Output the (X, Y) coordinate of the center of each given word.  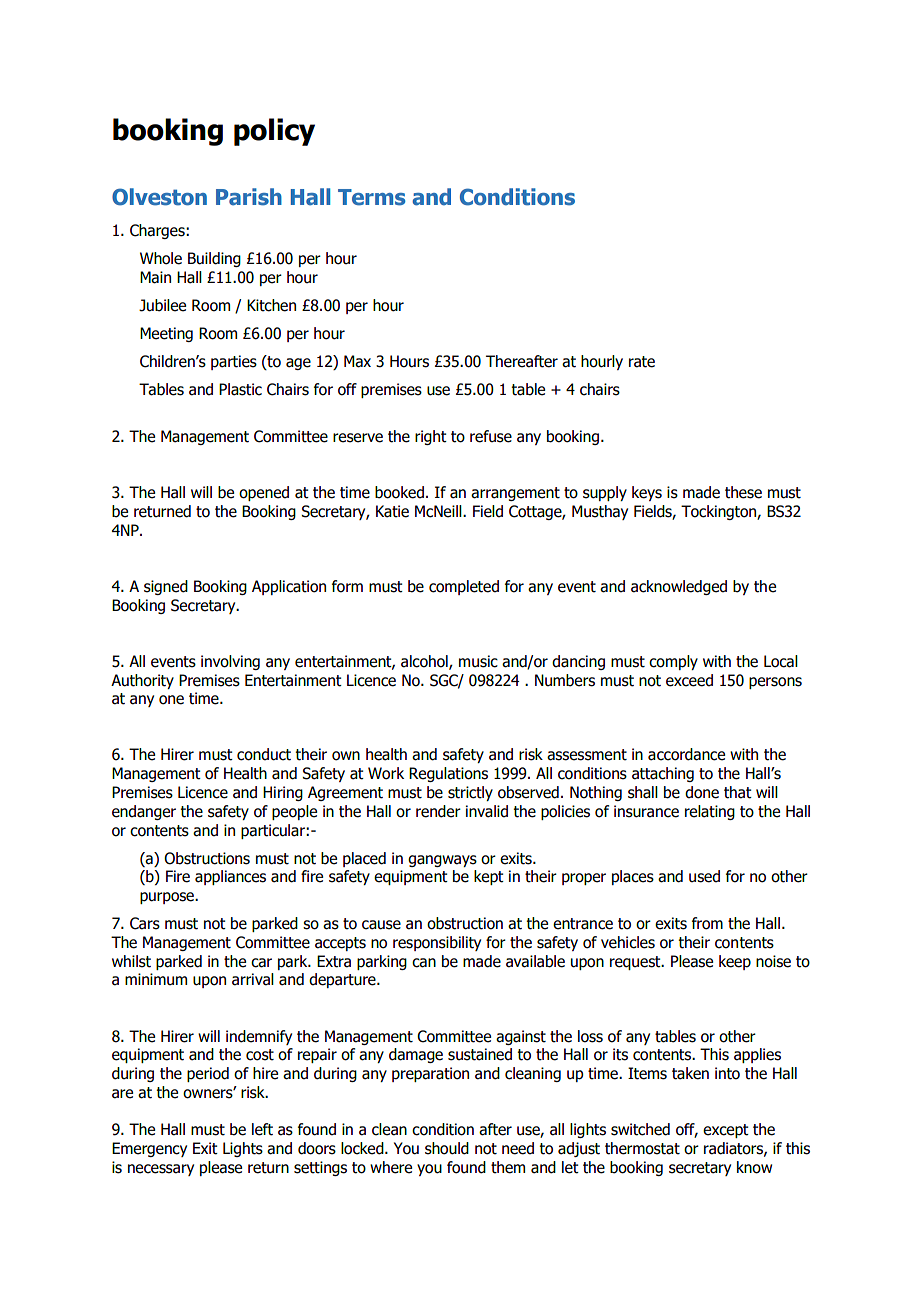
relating (710, 812)
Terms (371, 197)
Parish (249, 197)
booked (399, 492)
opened (264, 493)
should (447, 1148)
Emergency (149, 1149)
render (438, 811)
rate (642, 362)
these (743, 492)
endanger (144, 812)
